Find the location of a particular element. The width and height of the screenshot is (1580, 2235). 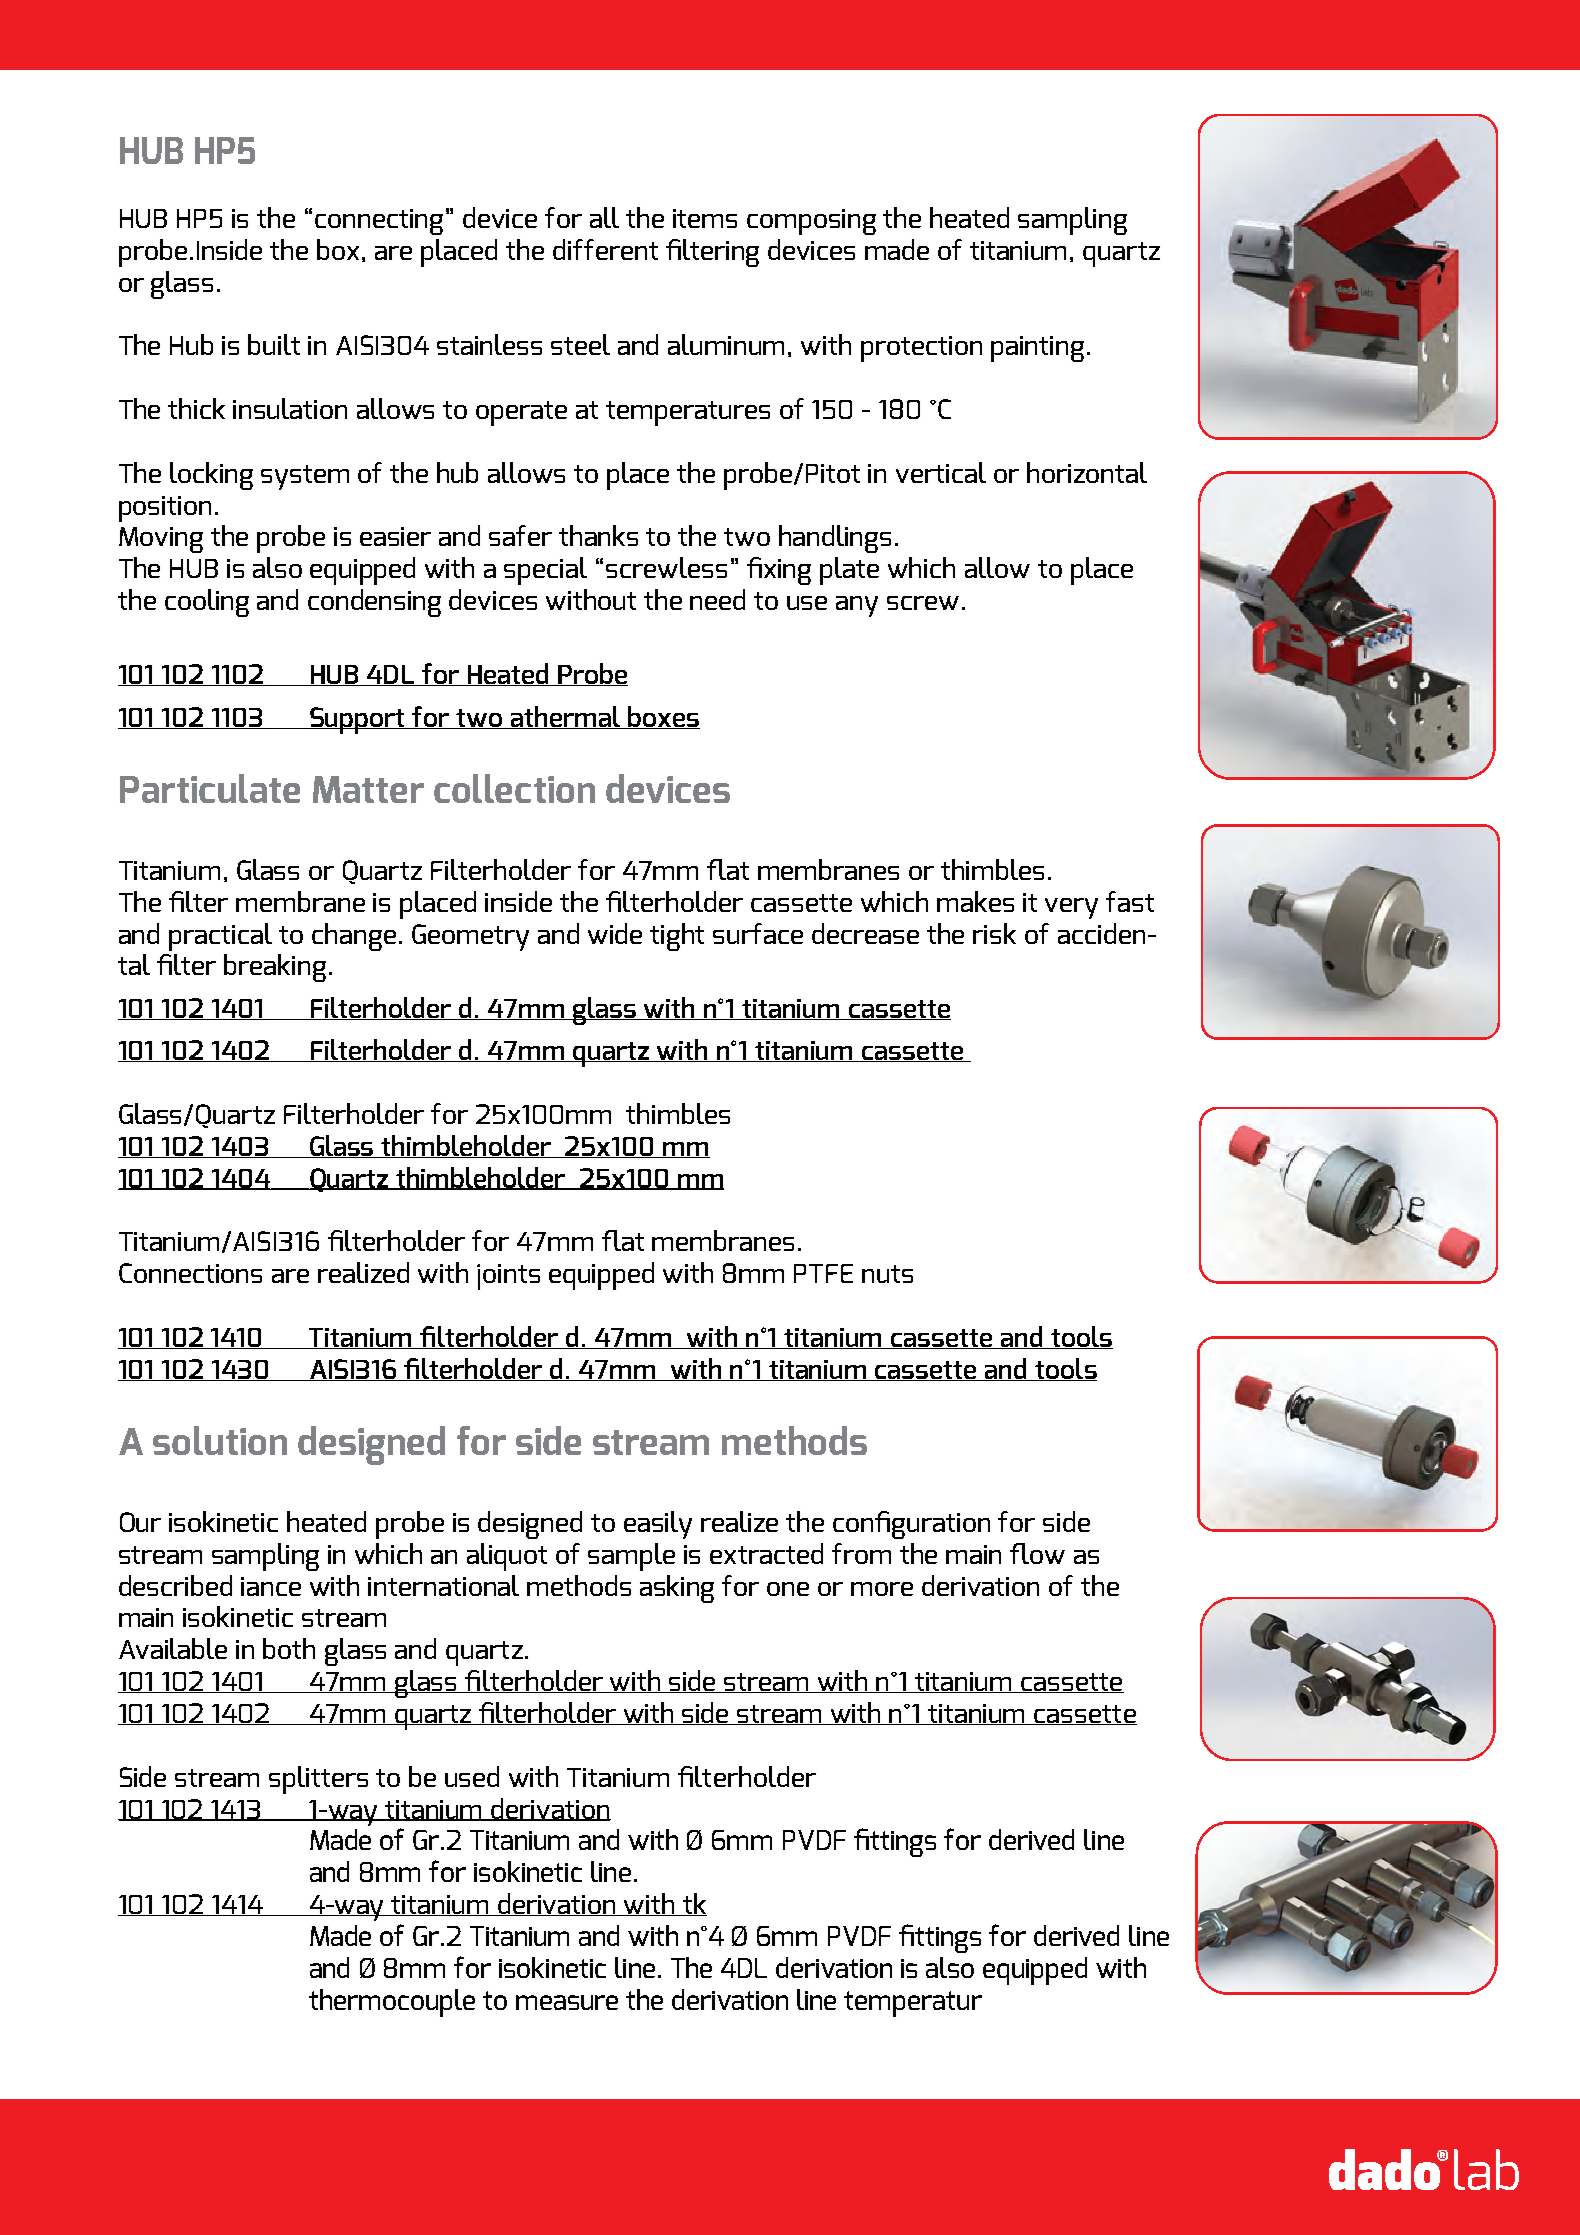

risk is located at coordinates (994, 933).
